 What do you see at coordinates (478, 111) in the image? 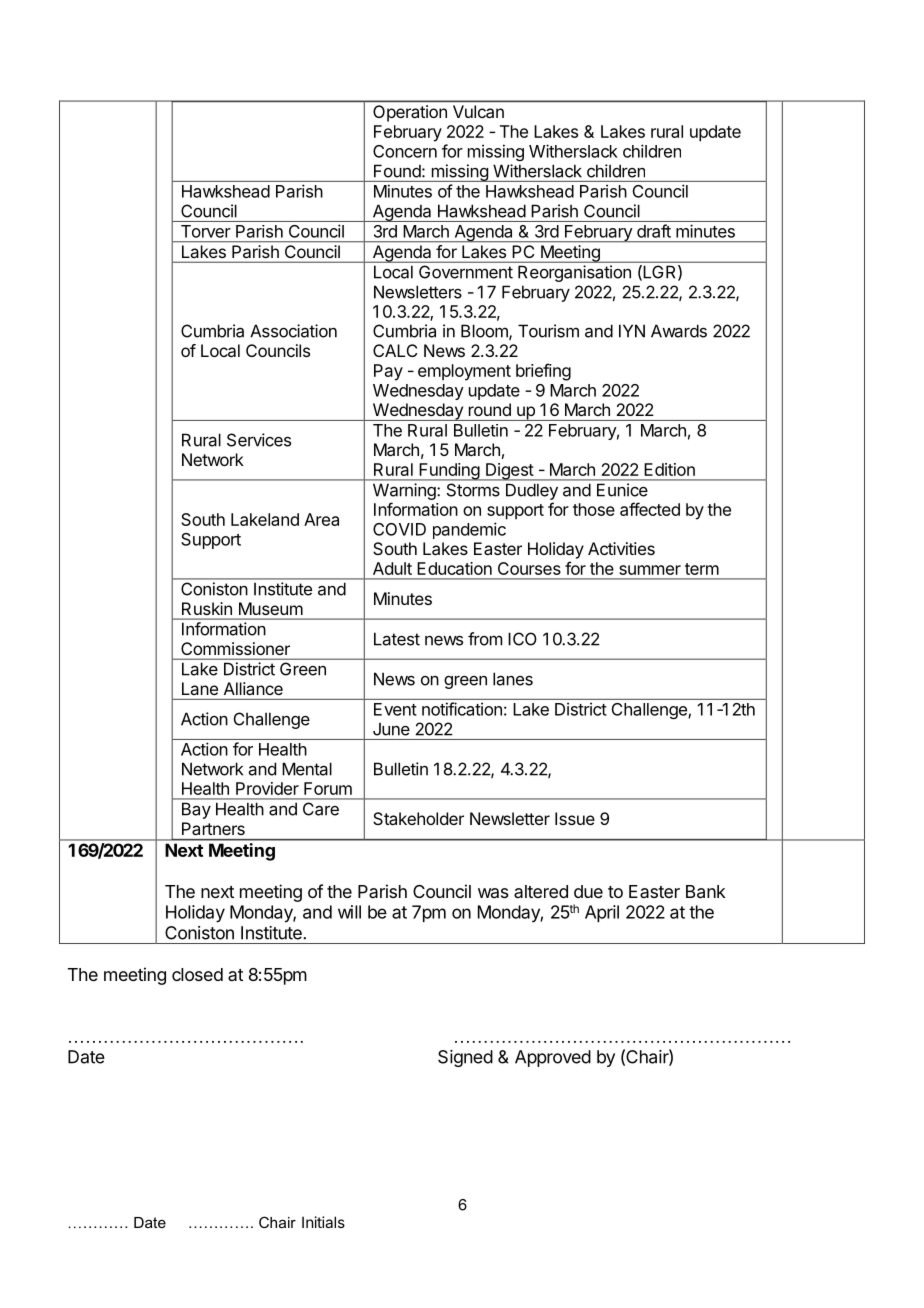
I see `Vulcan` at bounding box center [478, 111].
